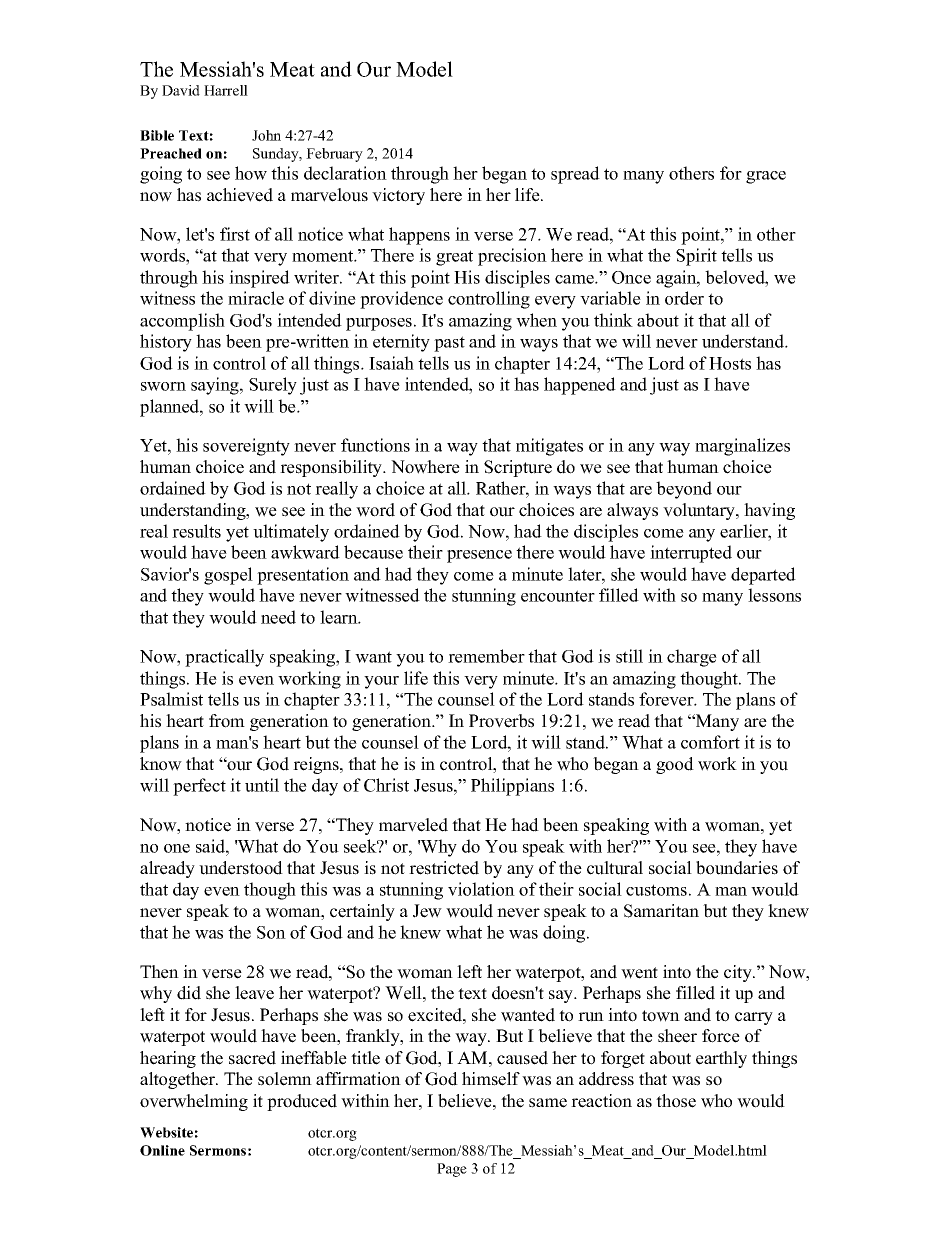 The width and height of the image is (952, 1233). What do you see at coordinates (224, 658) in the image?
I see `practically` at bounding box center [224, 658].
